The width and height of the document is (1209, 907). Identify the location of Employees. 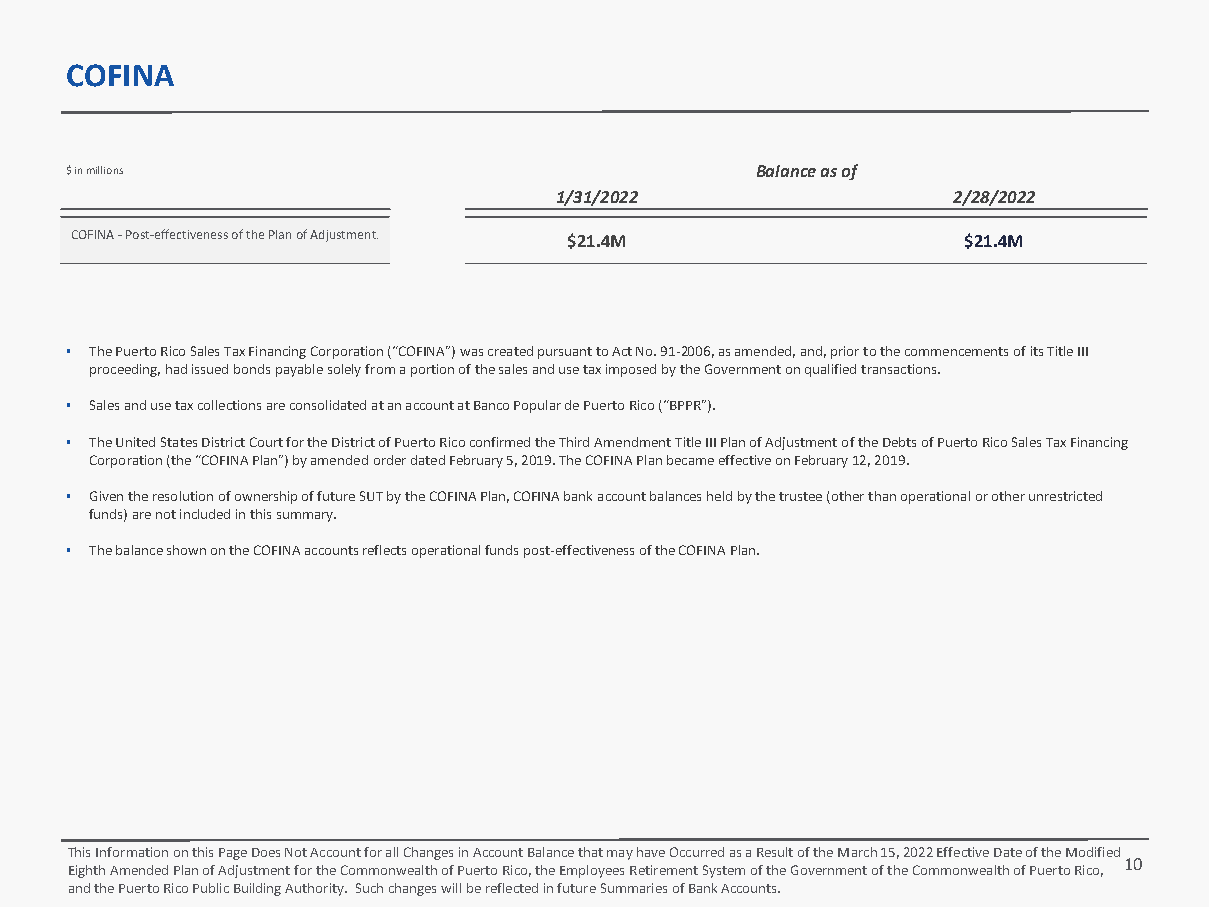
(592, 871).
